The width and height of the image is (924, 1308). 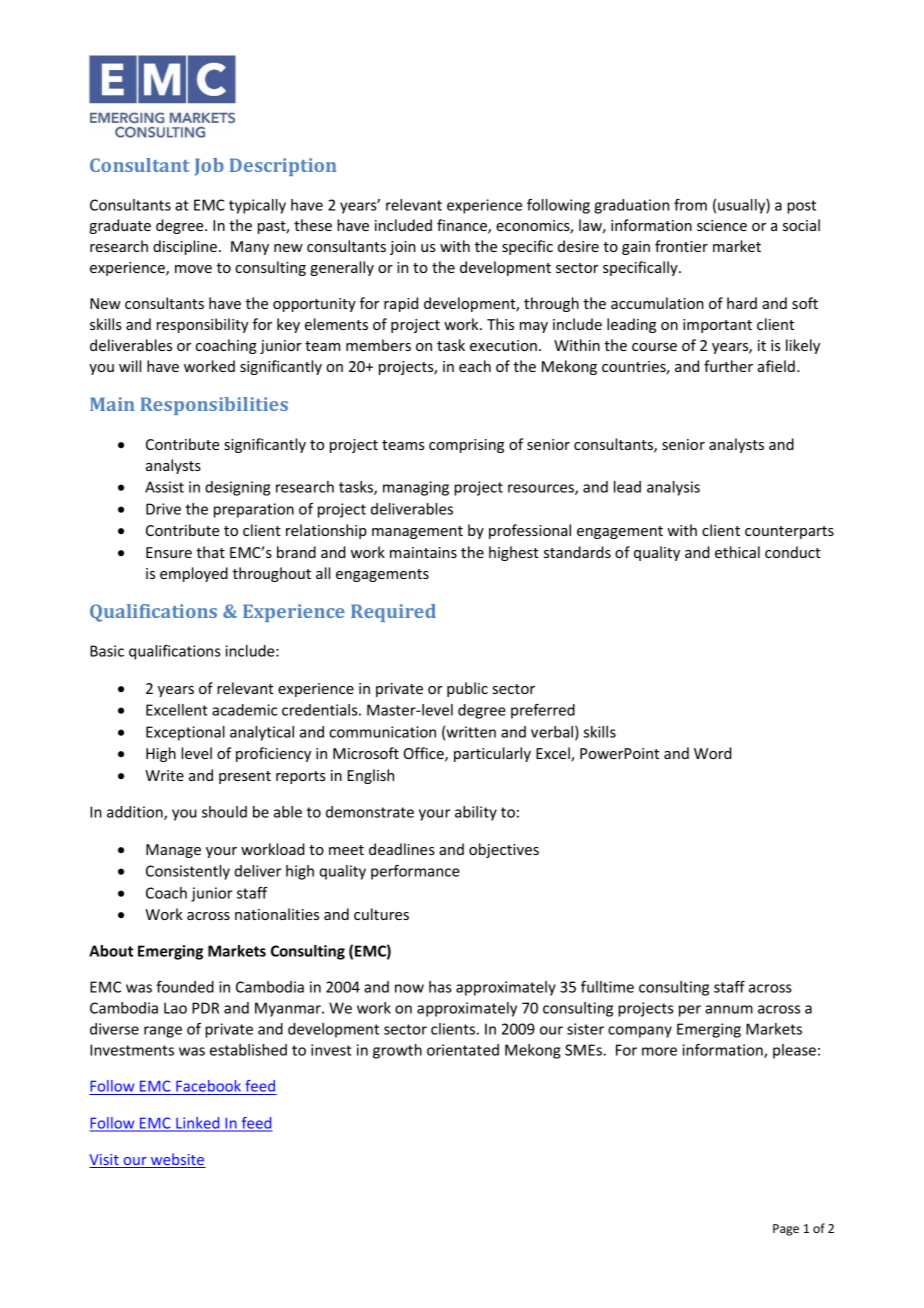 What do you see at coordinates (416, 488) in the image?
I see `managing` at bounding box center [416, 488].
